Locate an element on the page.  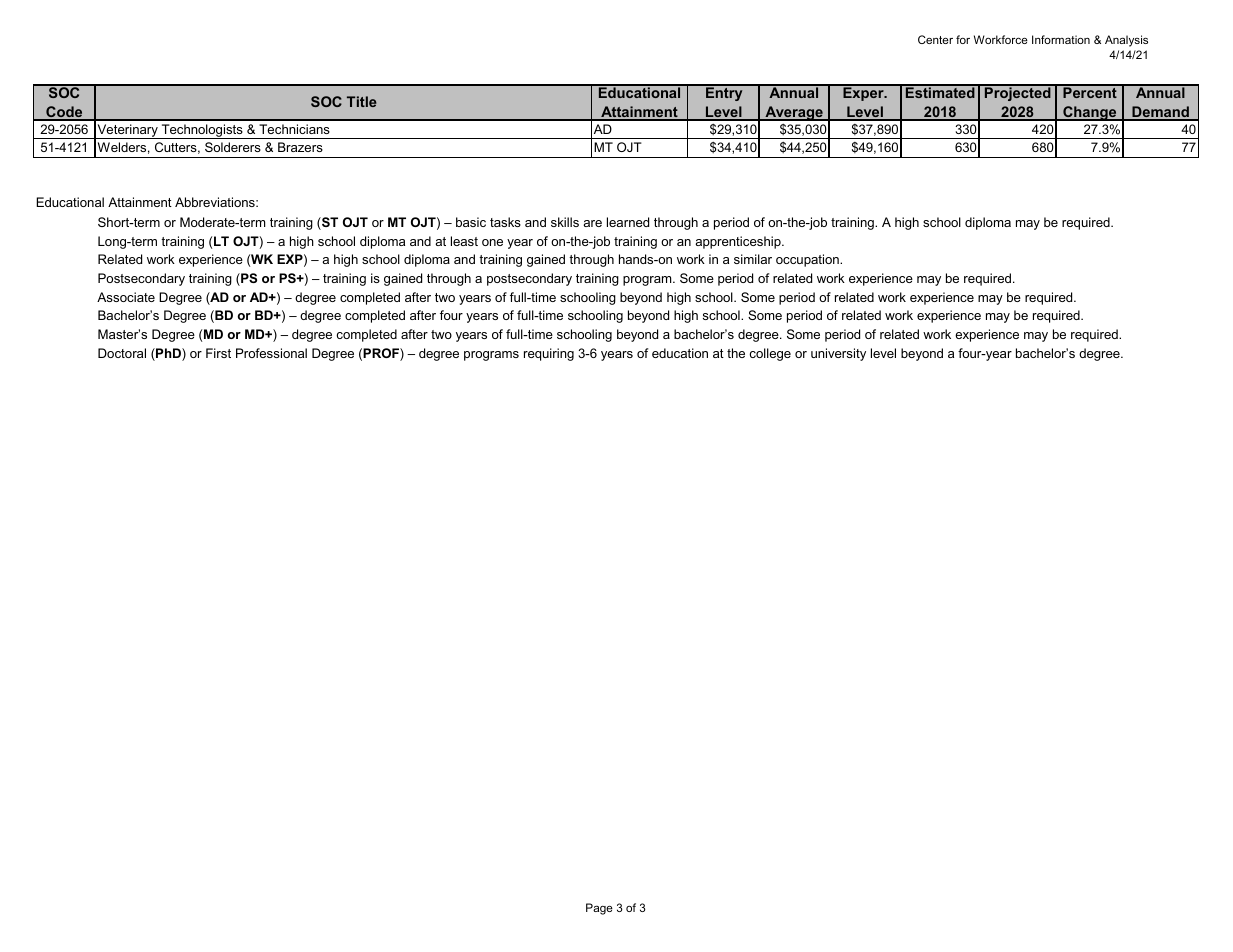
learned is located at coordinates (628, 222).
